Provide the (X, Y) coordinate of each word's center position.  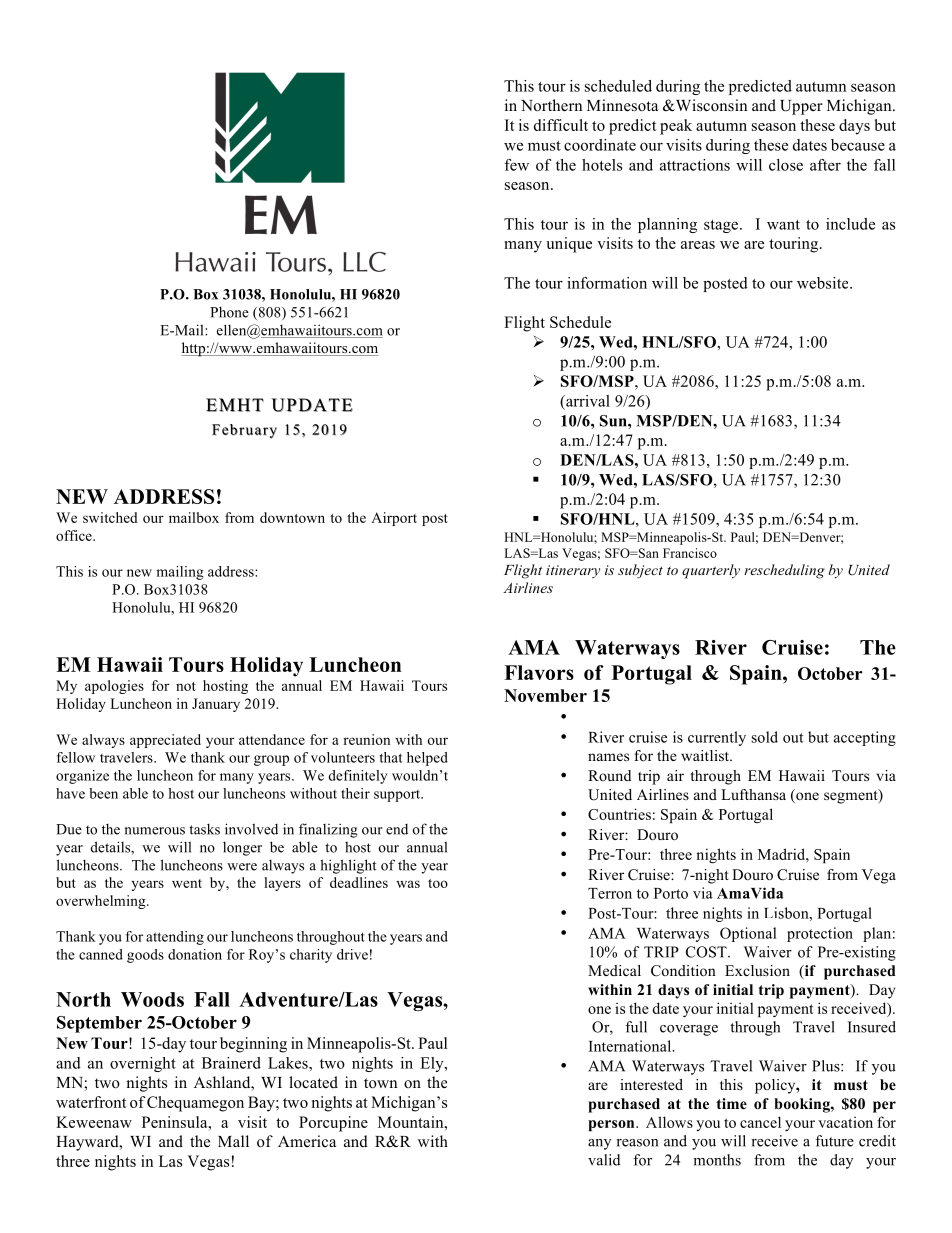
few (516, 165)
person (612, 1125)
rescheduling (784, 571)
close (786, 165)
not (186, 686)
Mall (233, 1141)
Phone (229, 312)
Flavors (539, 672)
